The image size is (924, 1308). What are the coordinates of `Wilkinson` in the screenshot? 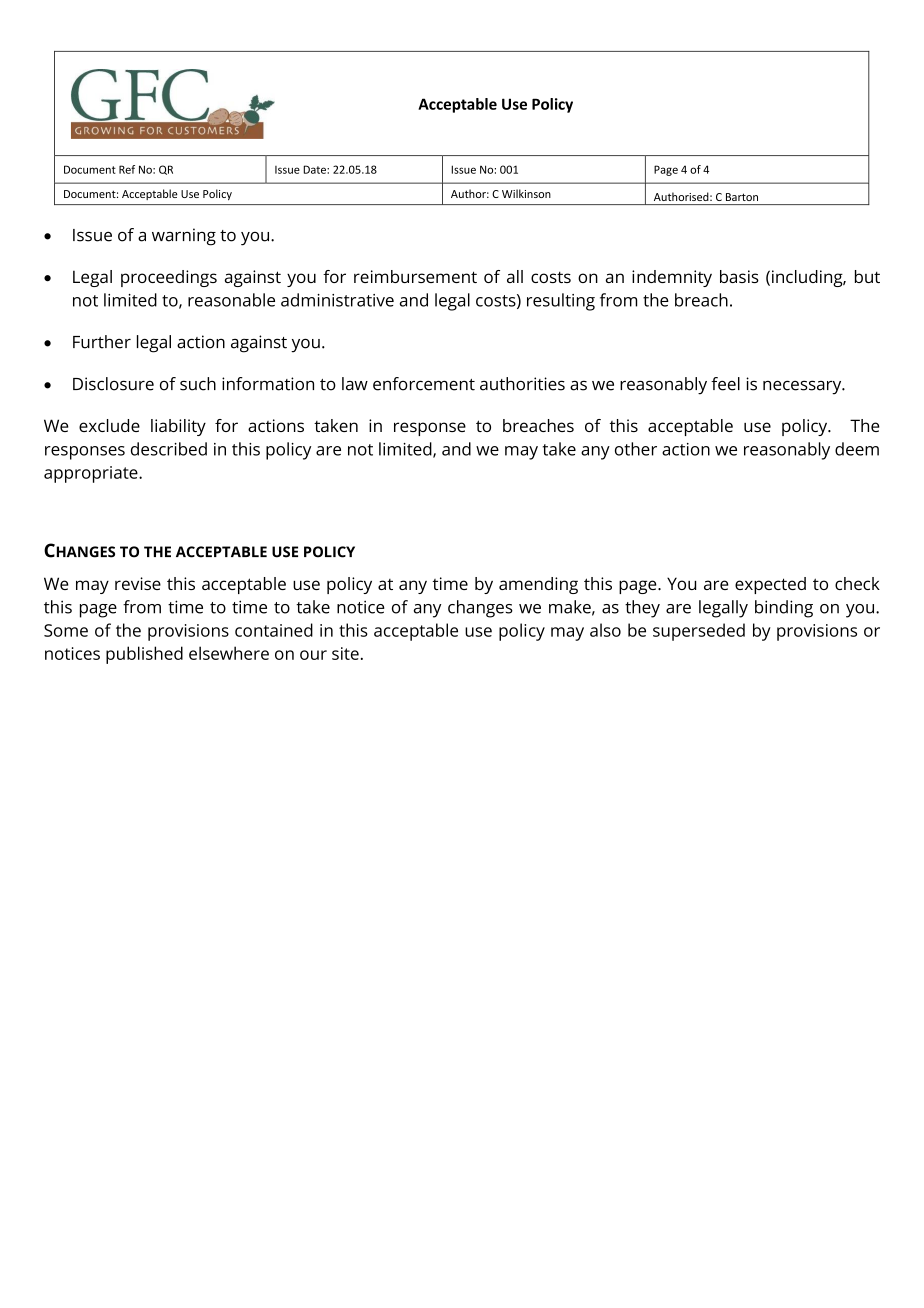 It's located at (526, 193).
